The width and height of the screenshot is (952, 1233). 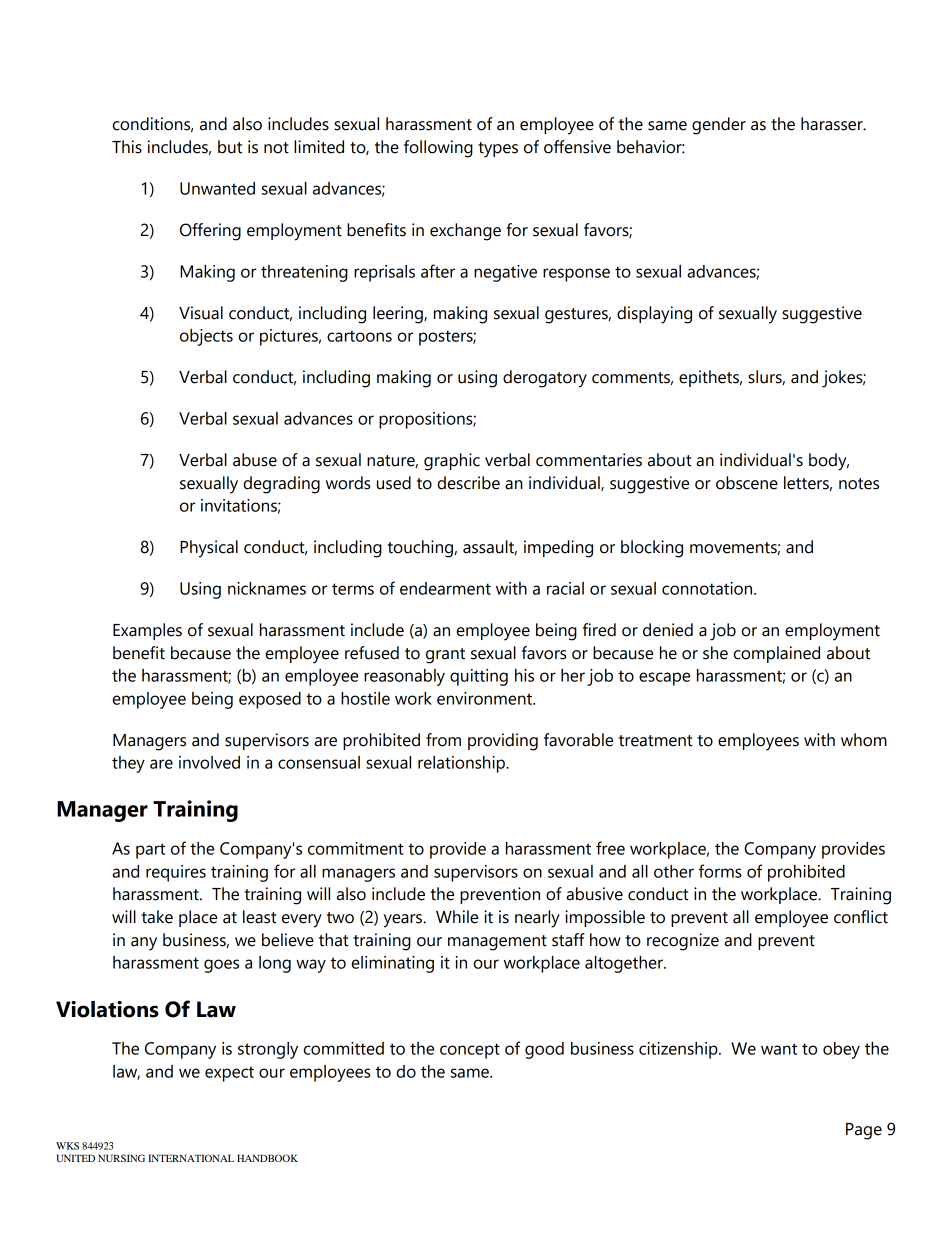 I want to click on they, so click(x=128, y=764).
